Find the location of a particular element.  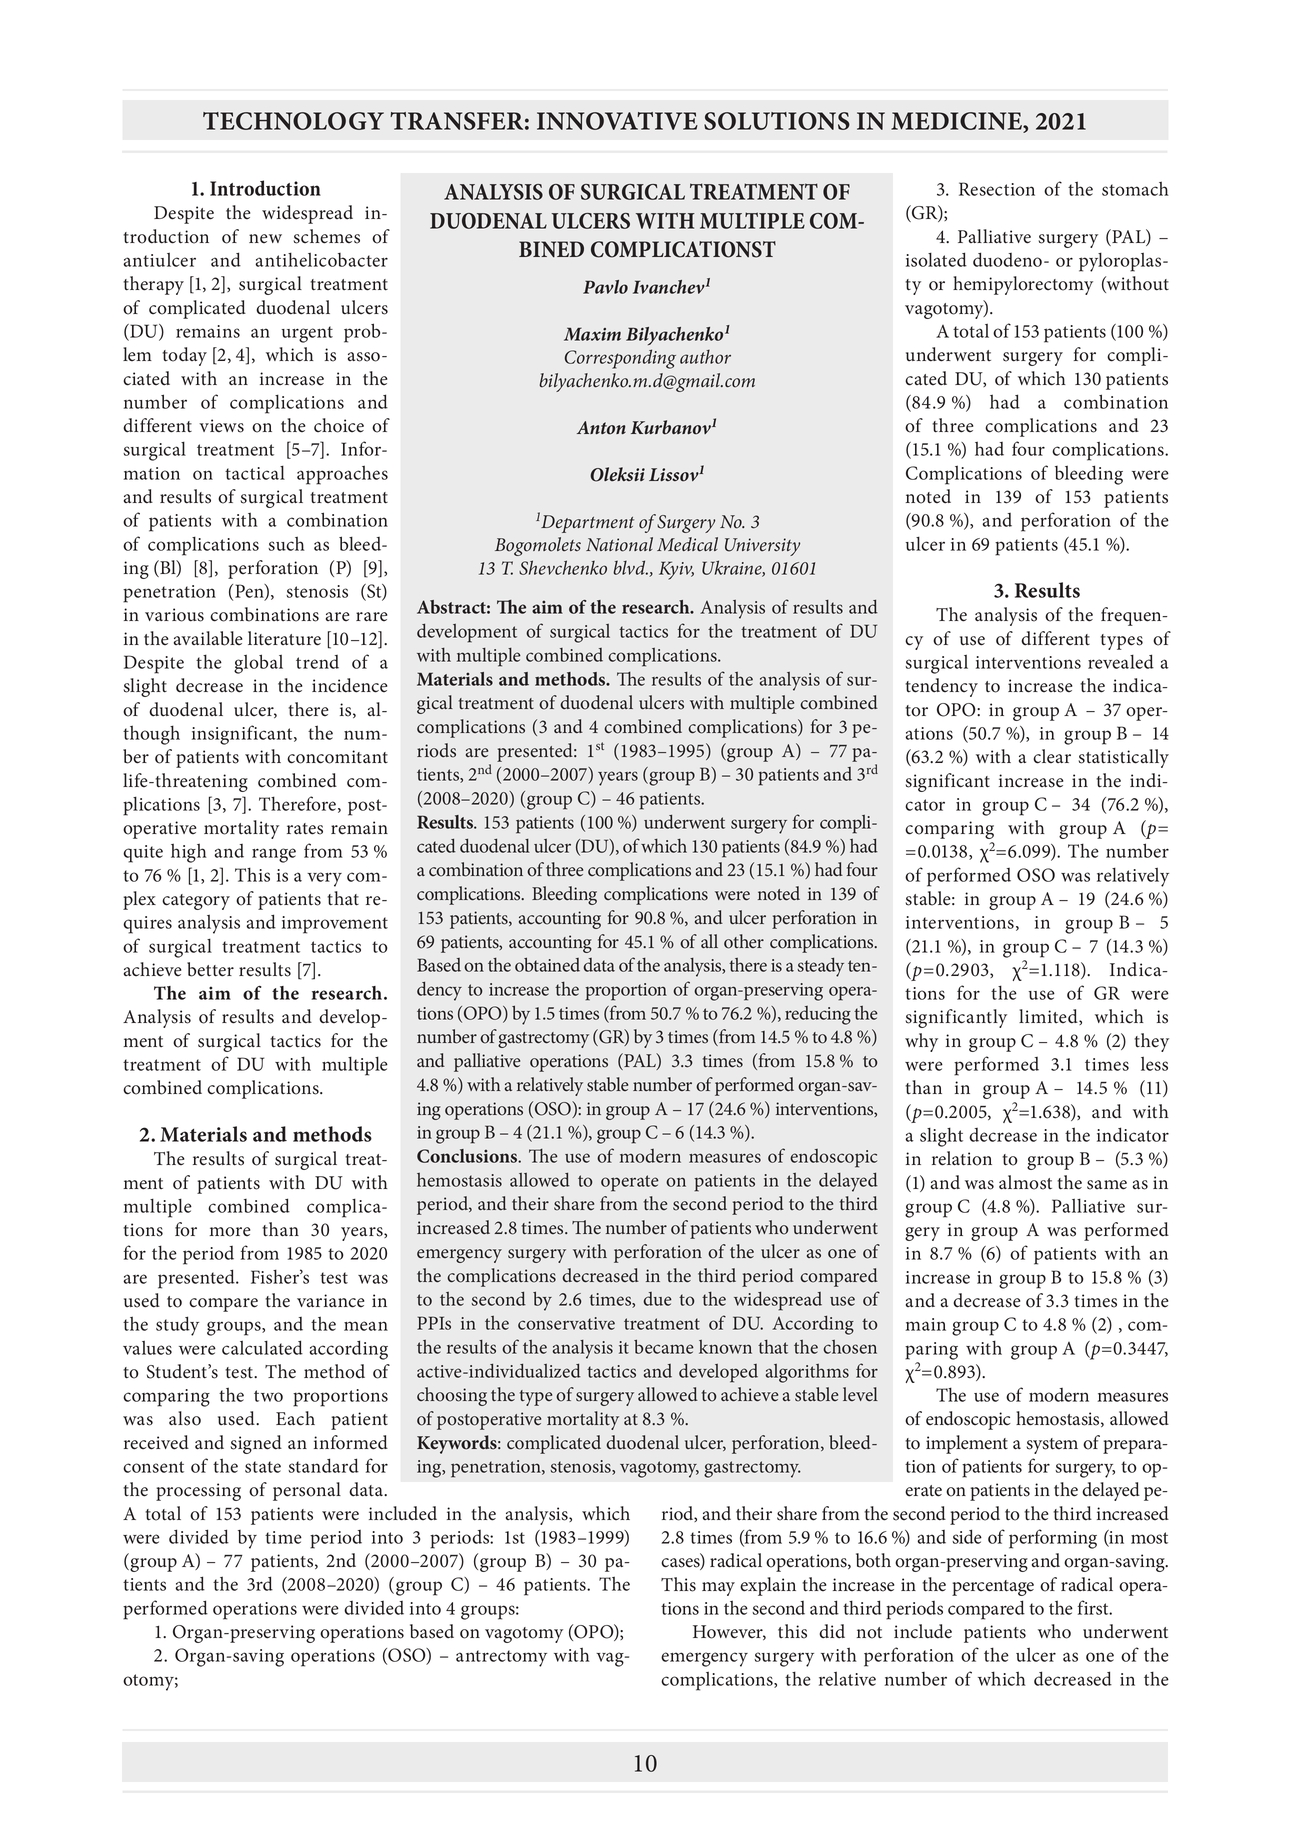

due is located at coordinates (657, 1299).
